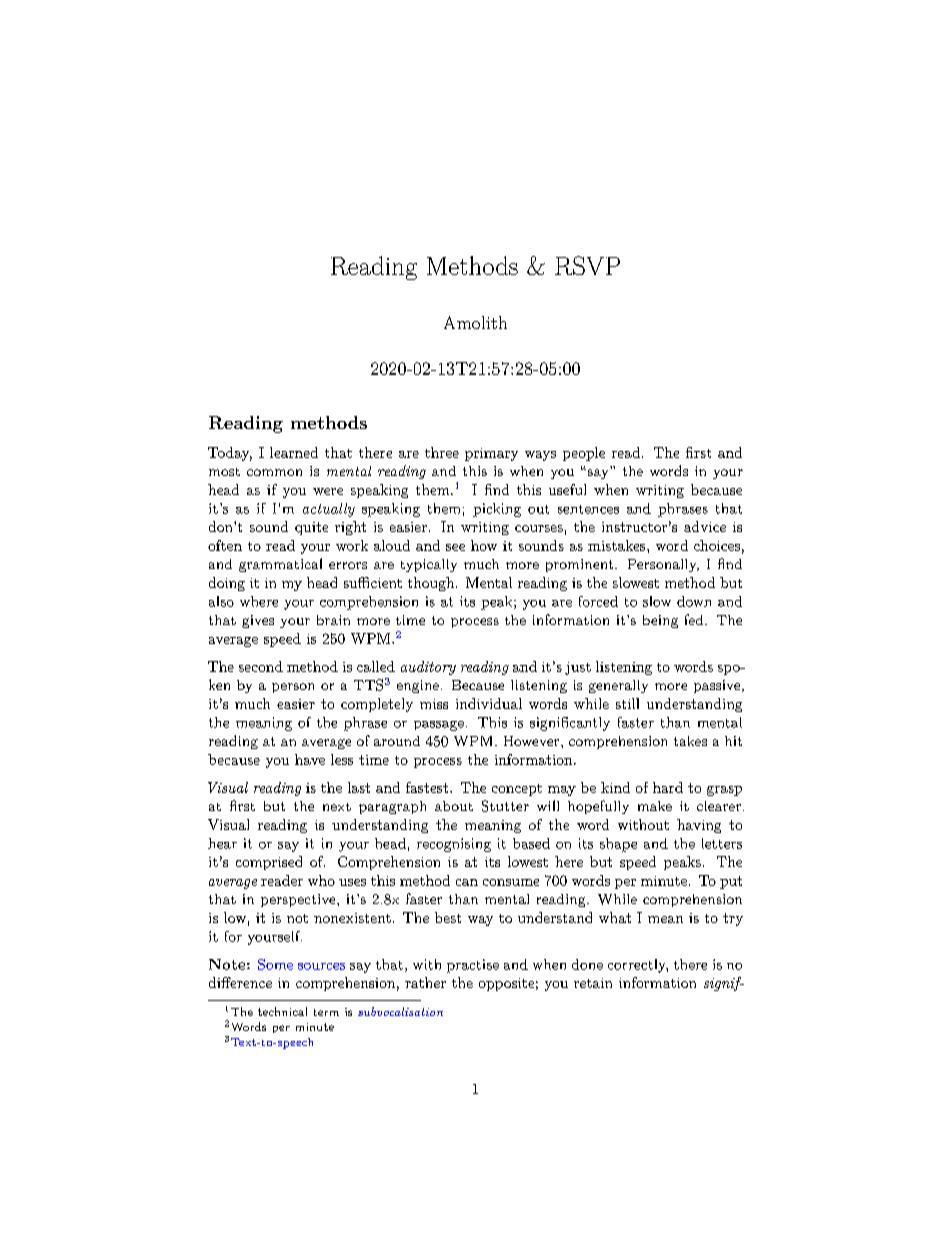 The height and width of the screenshot is (1233, 952). I want to click on being, so click(660, 621).
